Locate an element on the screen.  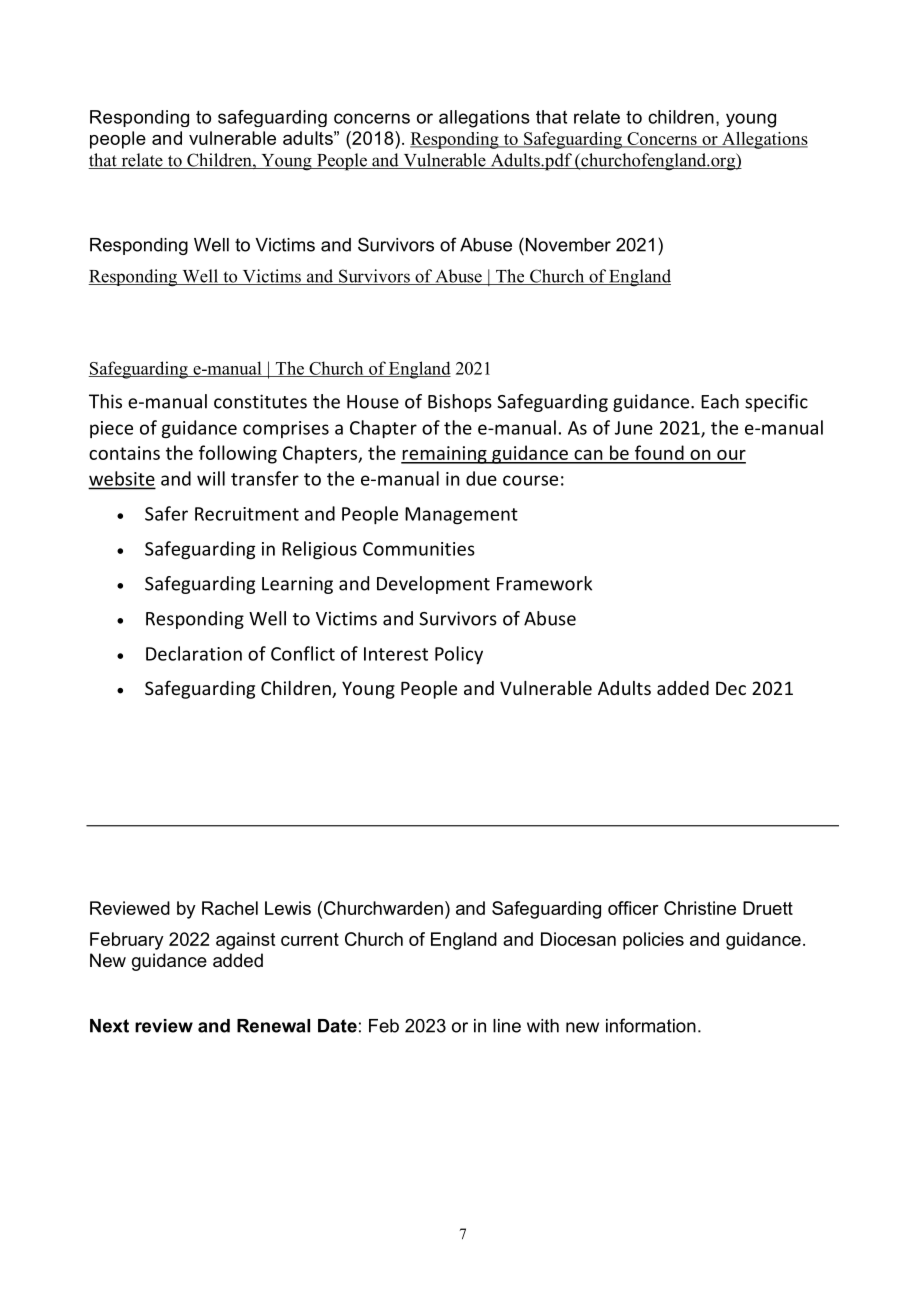
Each is located at coordinates (720, 401).
